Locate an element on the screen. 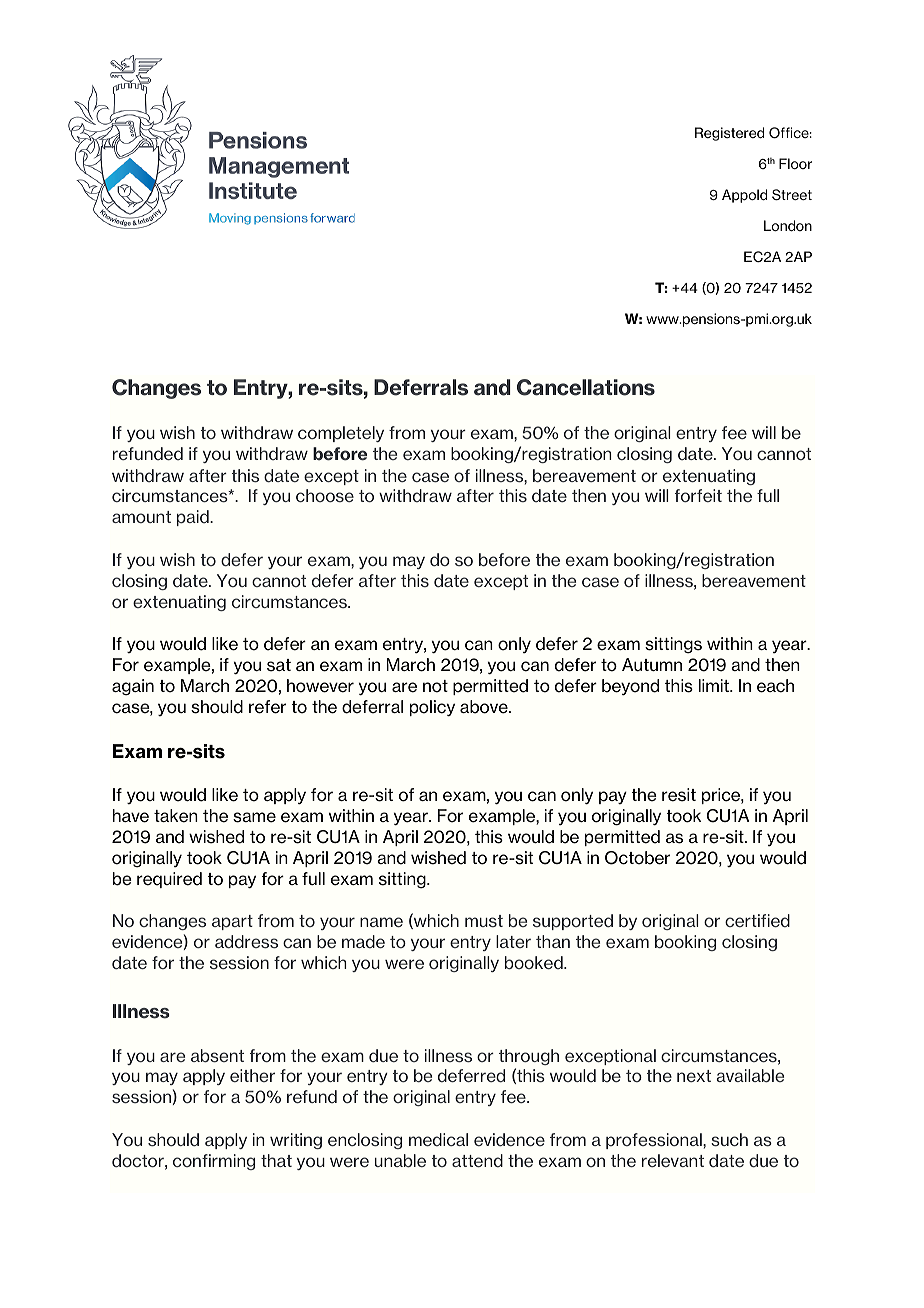 The width and height of the screenshot is (924, 1308). completely is located at coordinates (341, 434).
